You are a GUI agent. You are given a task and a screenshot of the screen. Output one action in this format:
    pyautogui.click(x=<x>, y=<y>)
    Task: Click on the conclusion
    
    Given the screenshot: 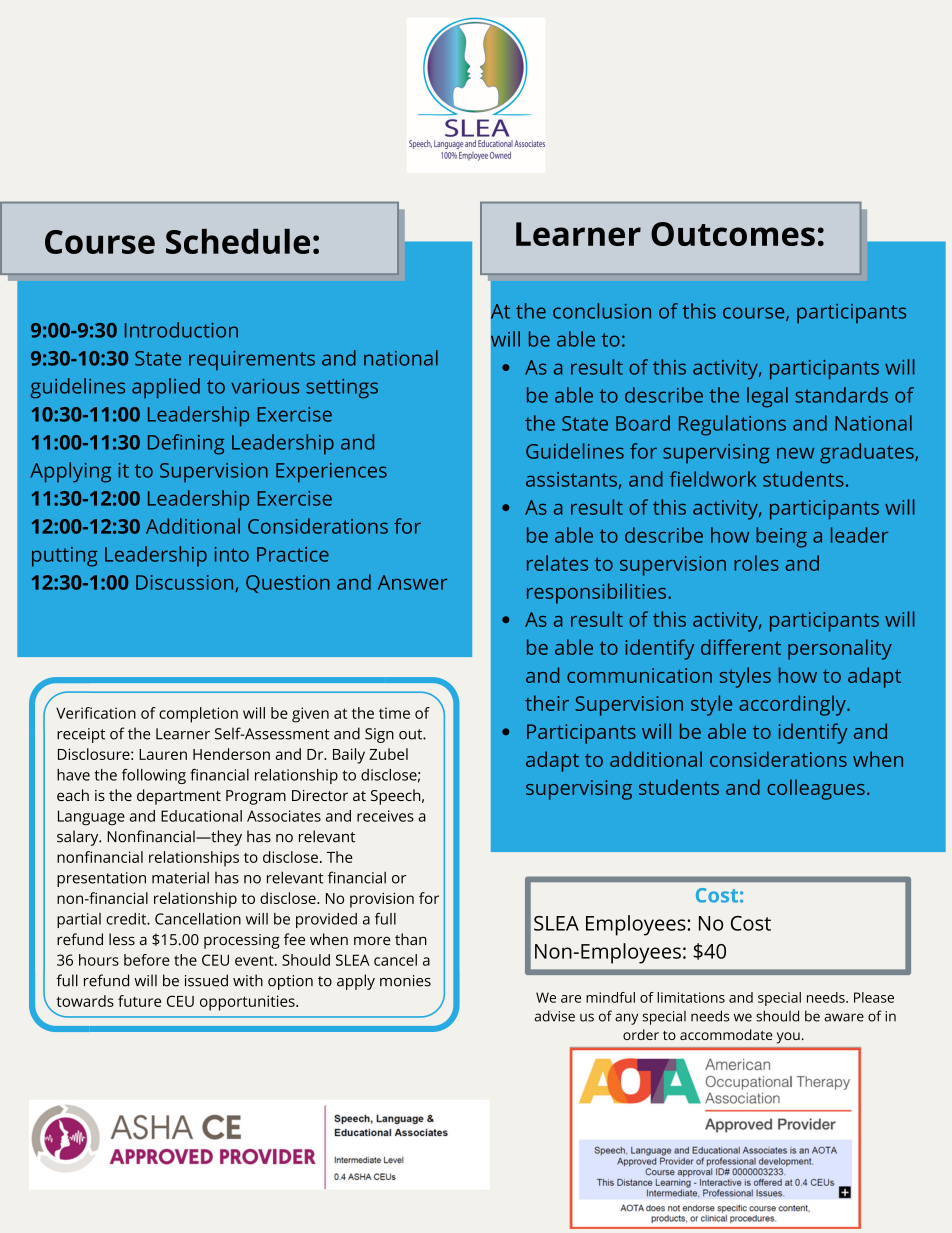 What is the action you would take?
    pyautogui.click(x=602, y=311)
